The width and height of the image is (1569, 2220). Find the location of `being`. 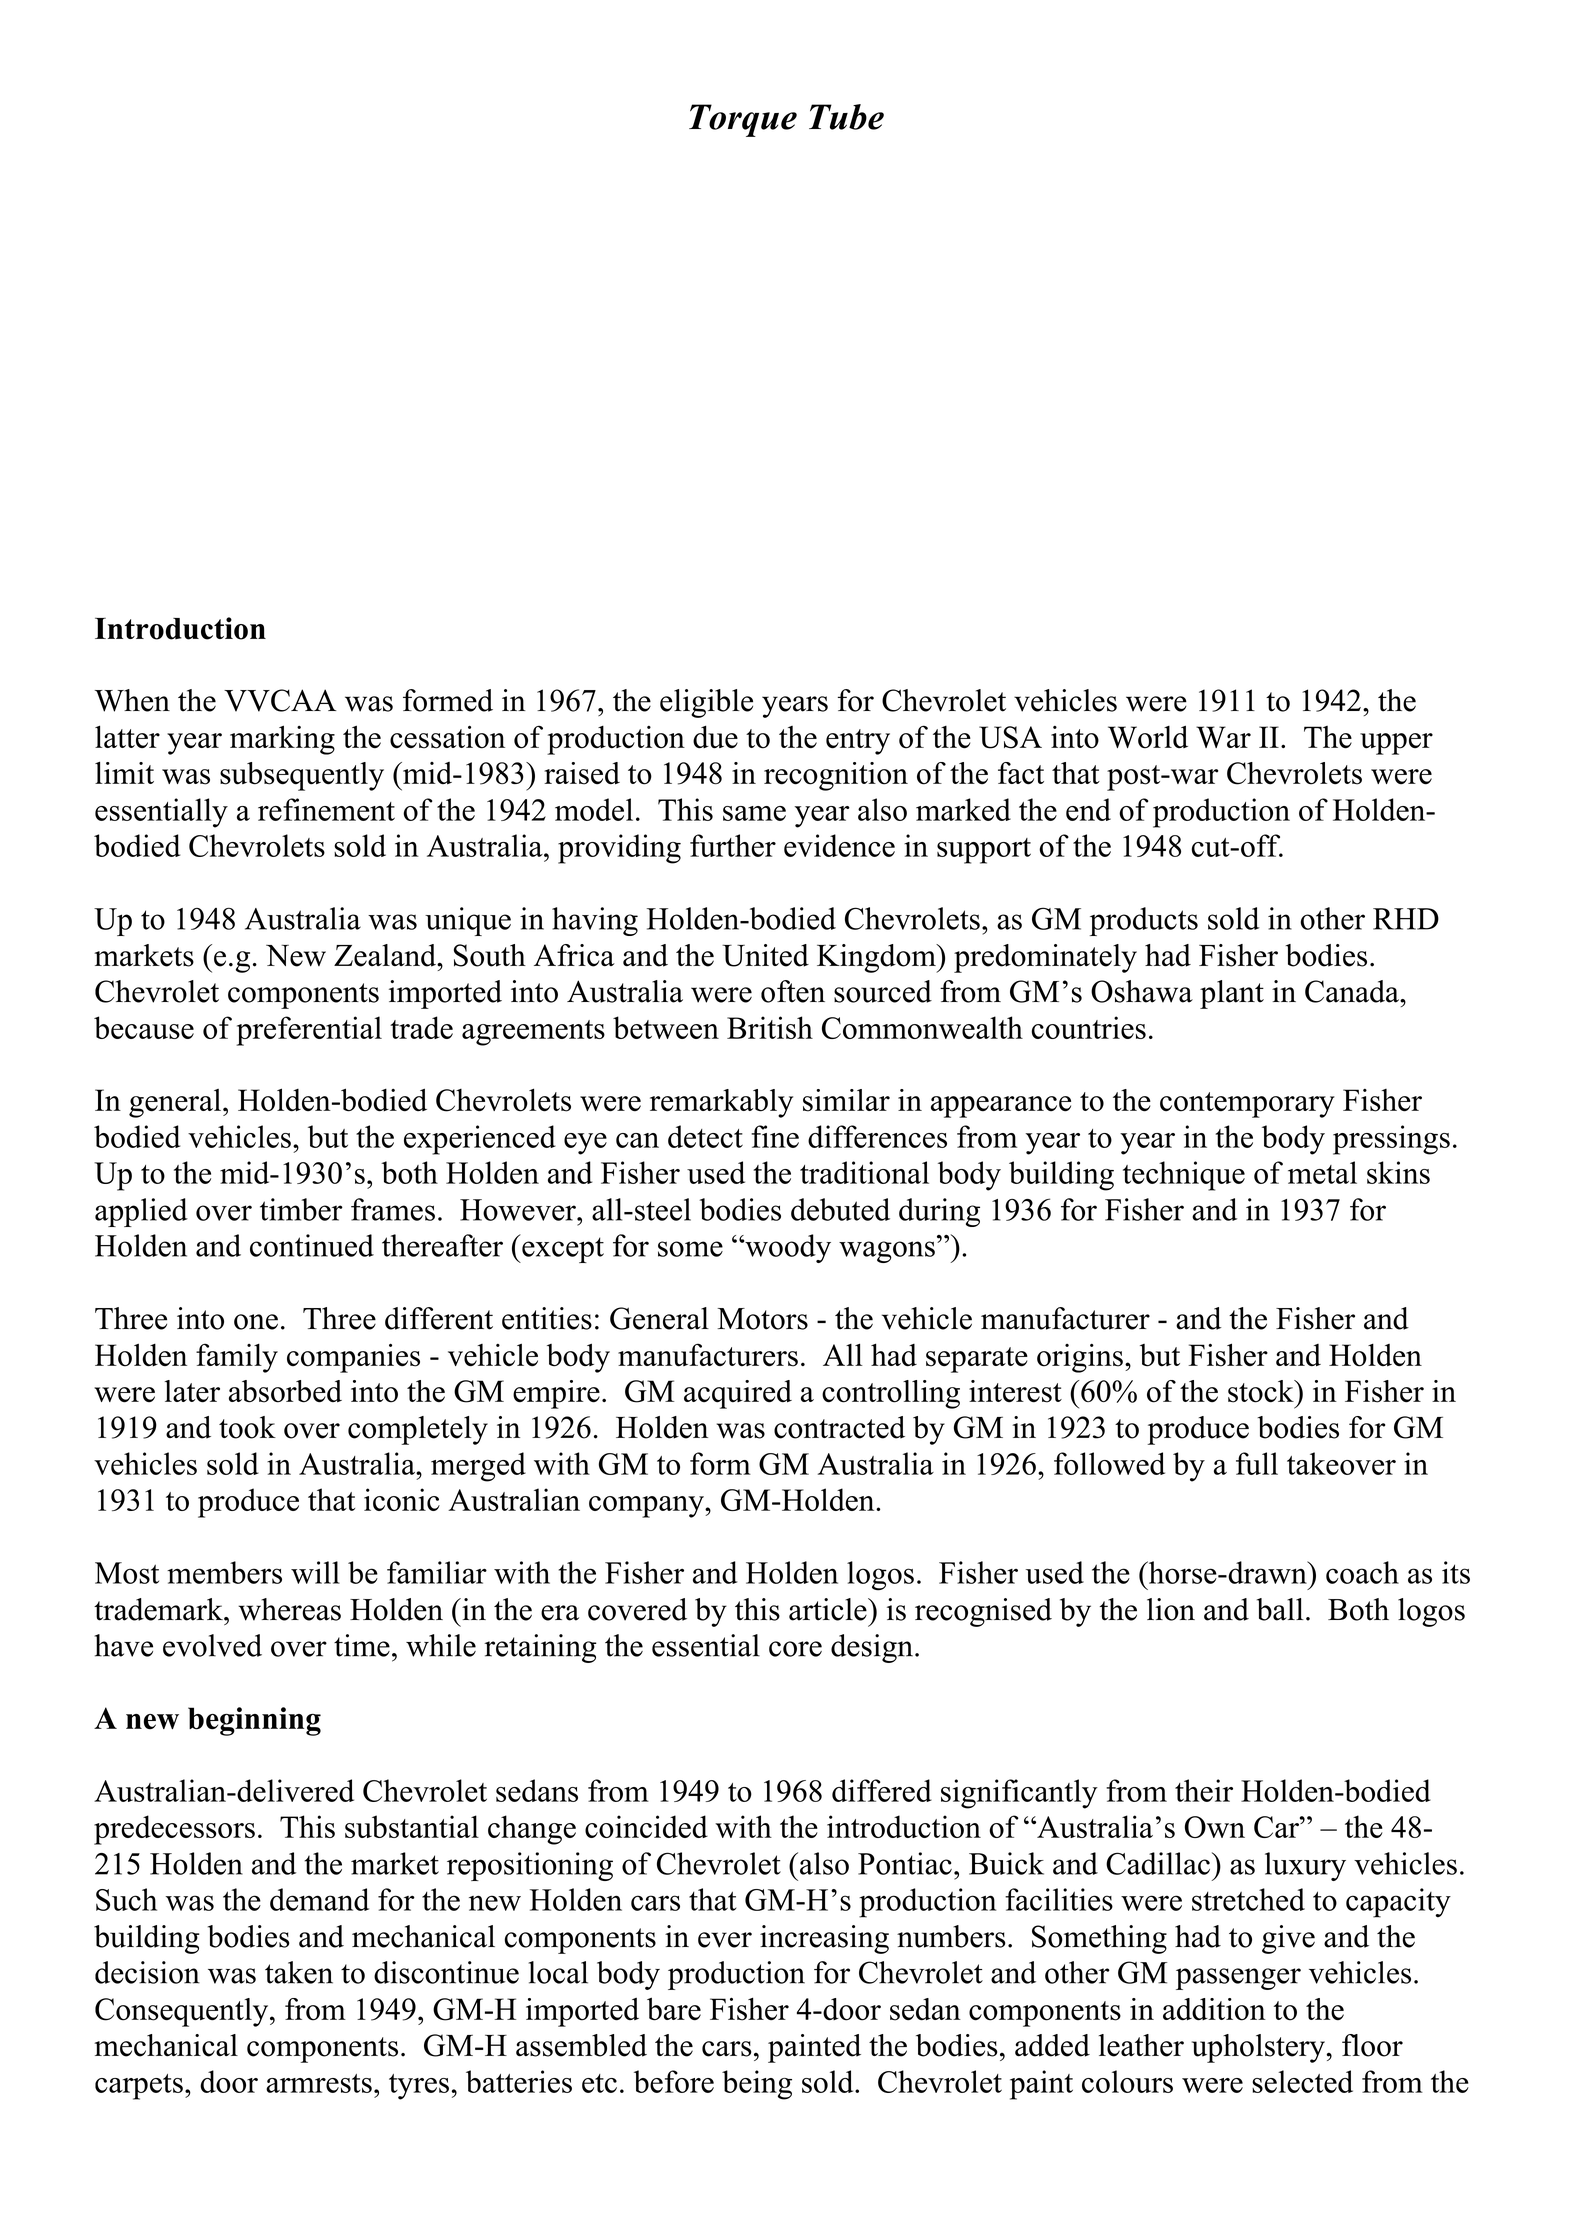

being is located at coordinates (757, 2085).
